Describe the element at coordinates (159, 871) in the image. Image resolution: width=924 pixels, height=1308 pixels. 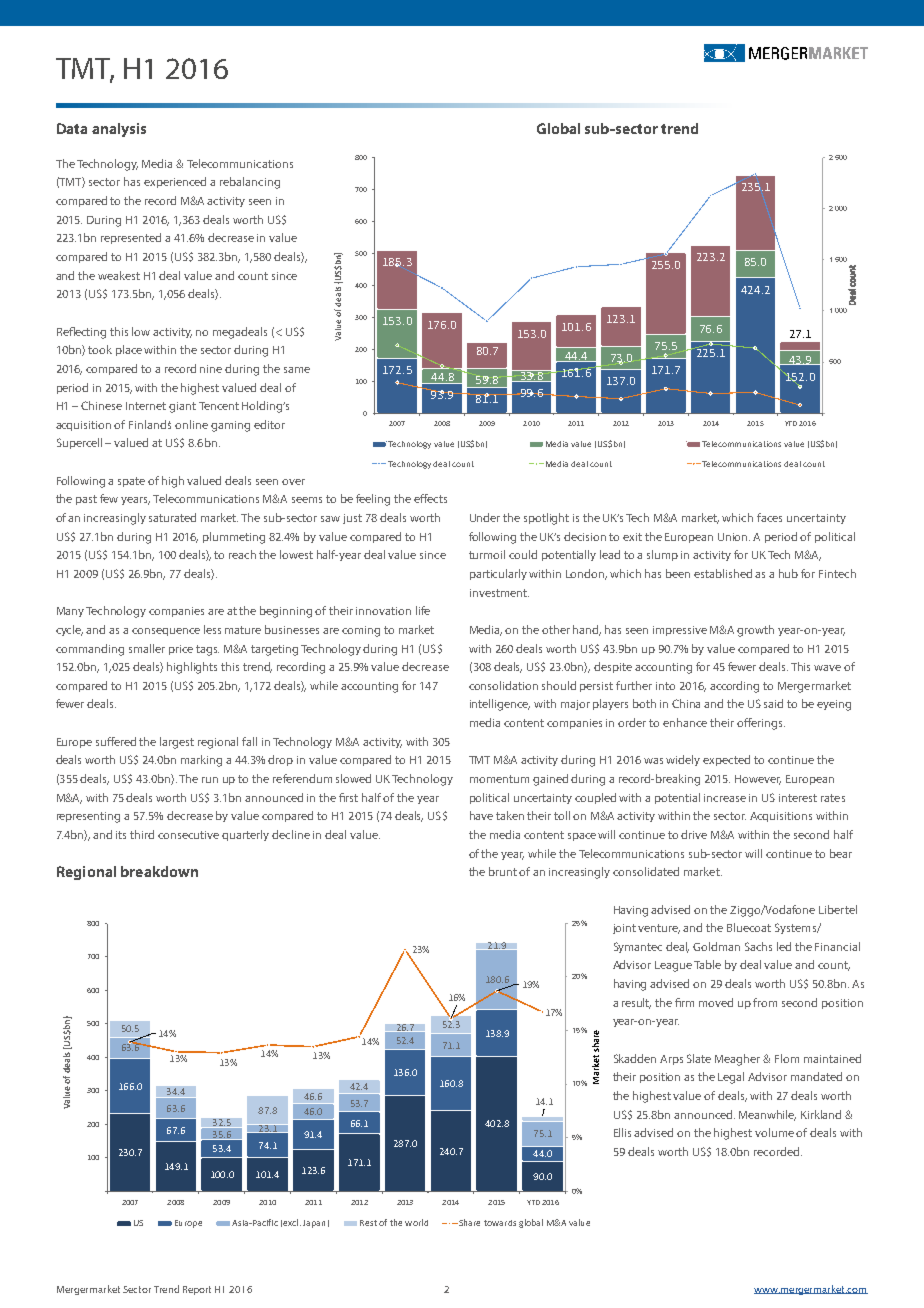
I see `breakdown` at that location.
